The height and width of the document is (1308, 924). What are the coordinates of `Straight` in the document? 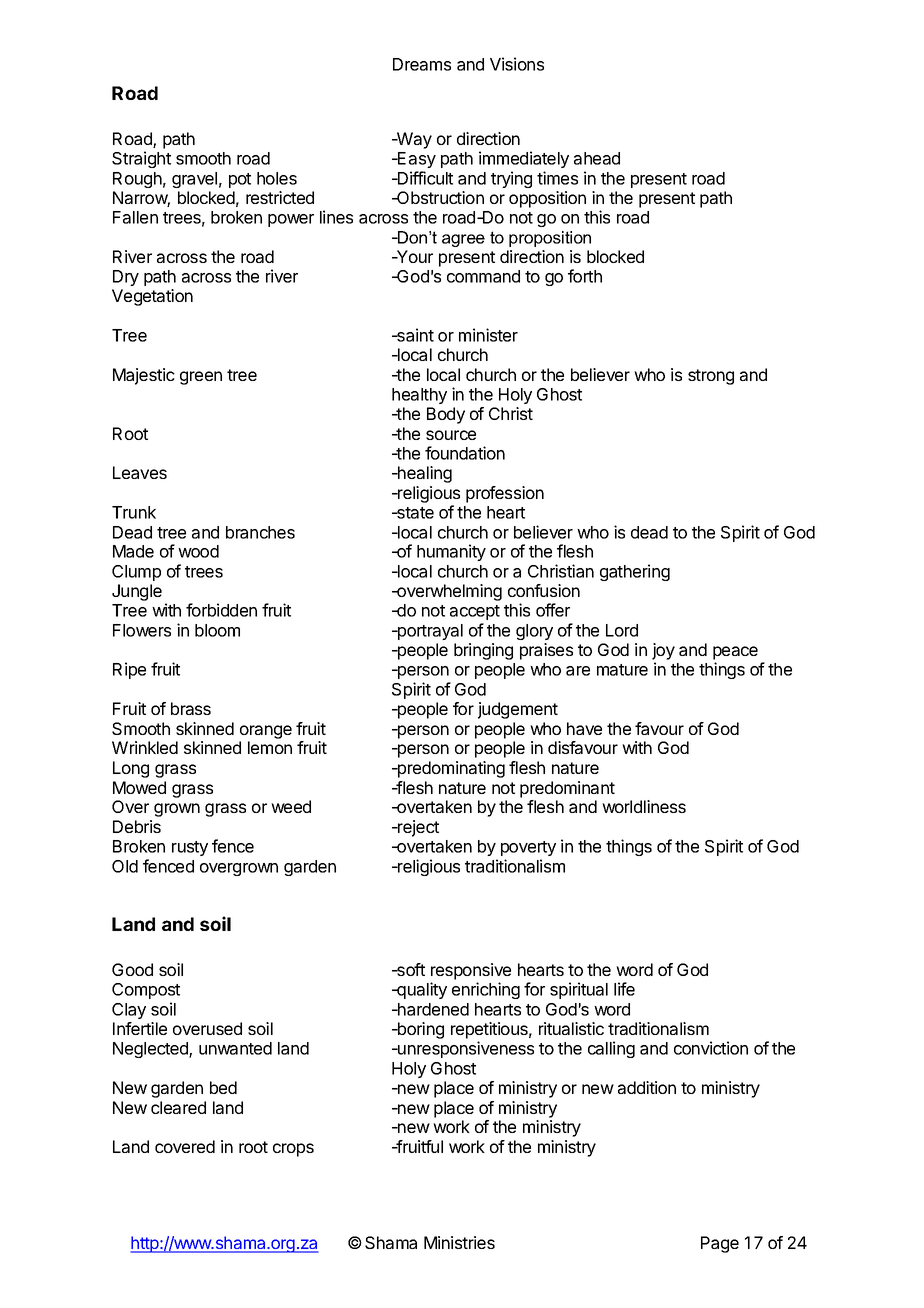 It's located at (141, 159).
